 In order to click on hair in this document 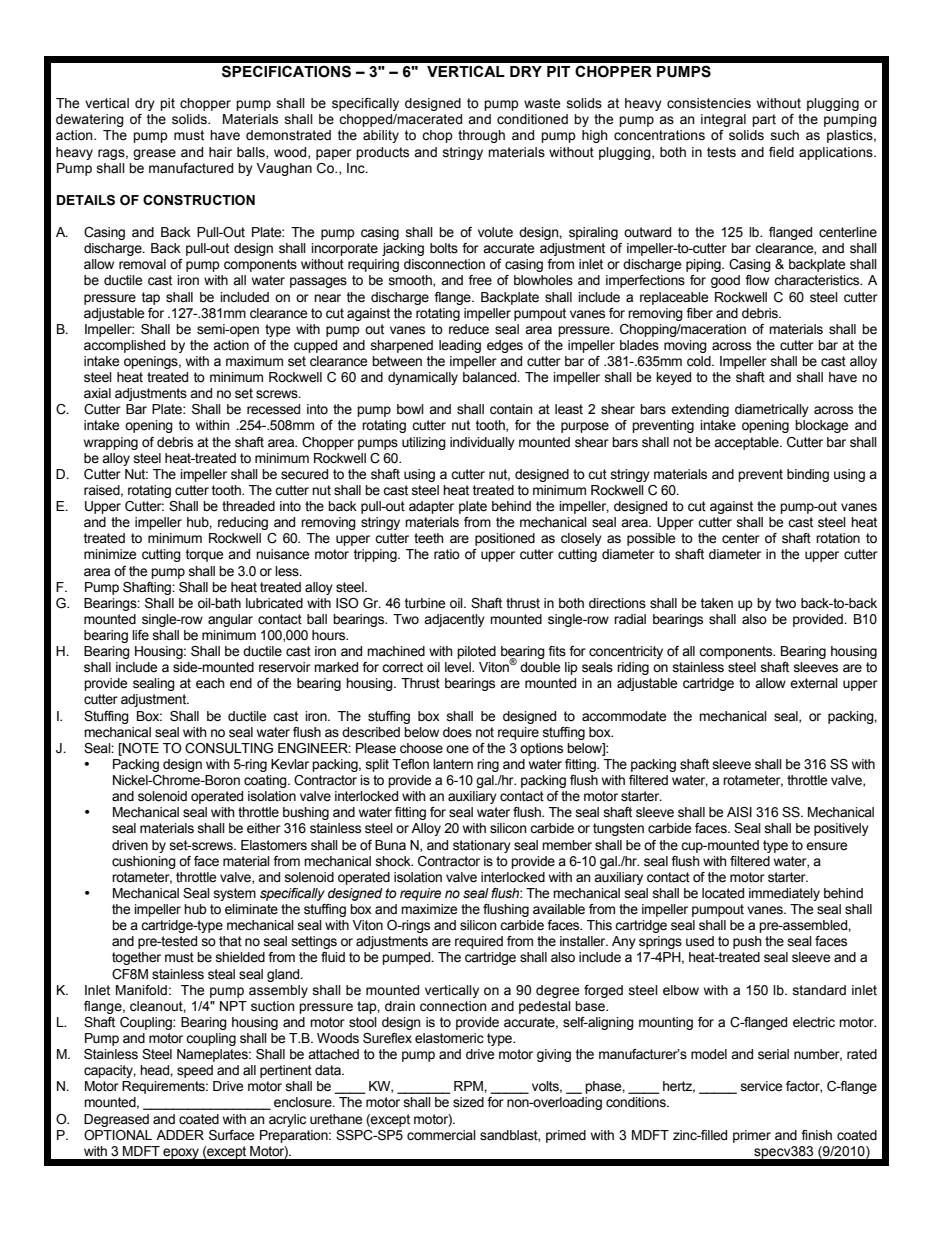, I will do `click(220, 152)`.
